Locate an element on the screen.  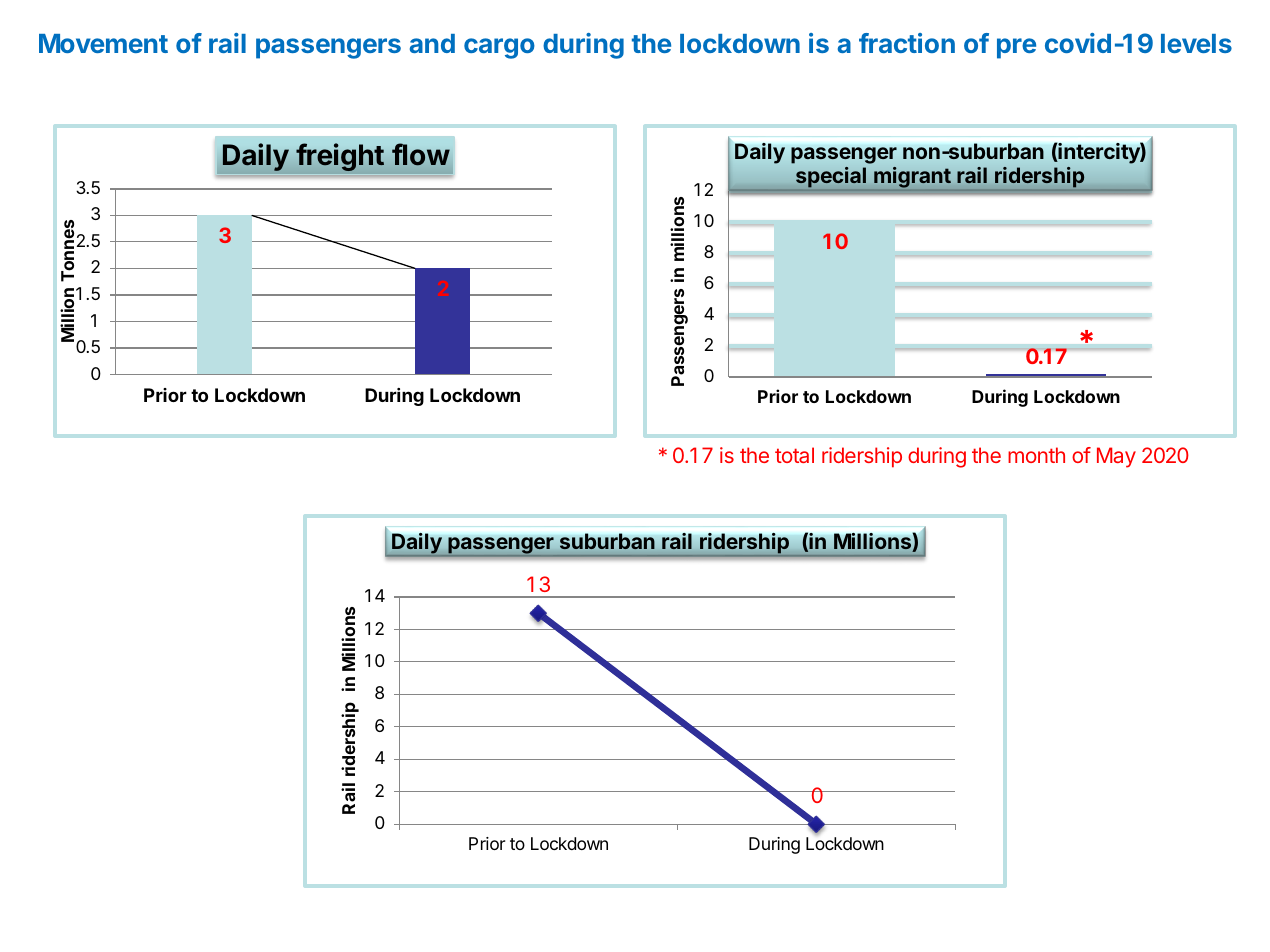
Movement is located at coordinates (103, 43).
